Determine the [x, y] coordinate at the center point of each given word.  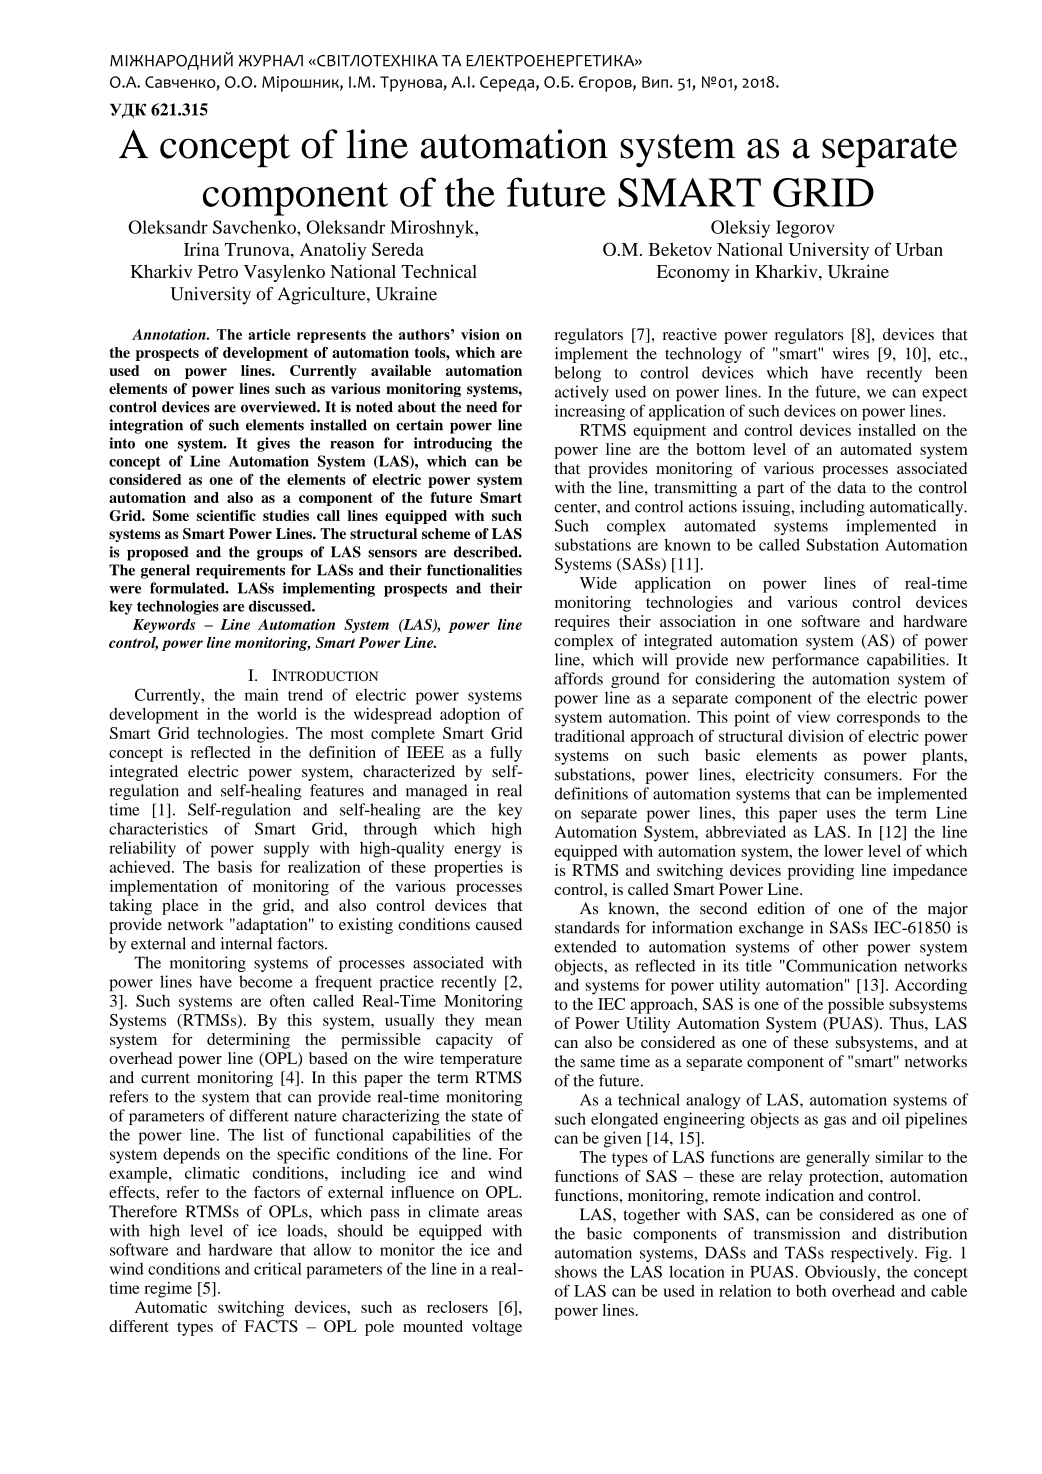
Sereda [398, 249]
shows [576, 1271]
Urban [919, 249]
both [811, 1291]
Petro [218, 271]
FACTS [271, 1326]
